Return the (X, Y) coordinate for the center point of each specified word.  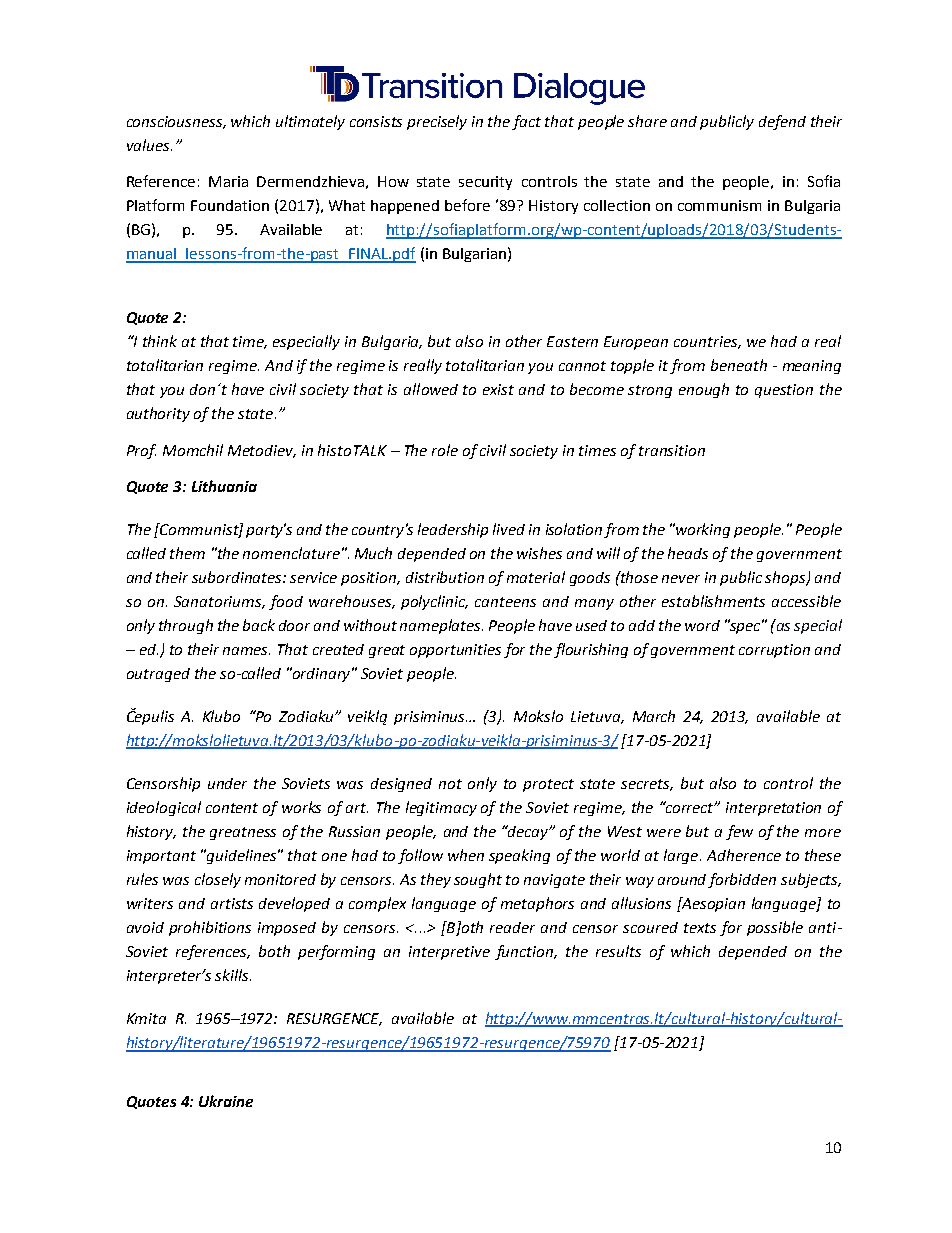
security (485, 183)
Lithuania (224, 486)
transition (672, 450)
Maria (228, 181)
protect (548, 785)
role (445, 450)
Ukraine (226, 1101)
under (227, 783)
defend (782, 122)
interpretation (773, 809)
